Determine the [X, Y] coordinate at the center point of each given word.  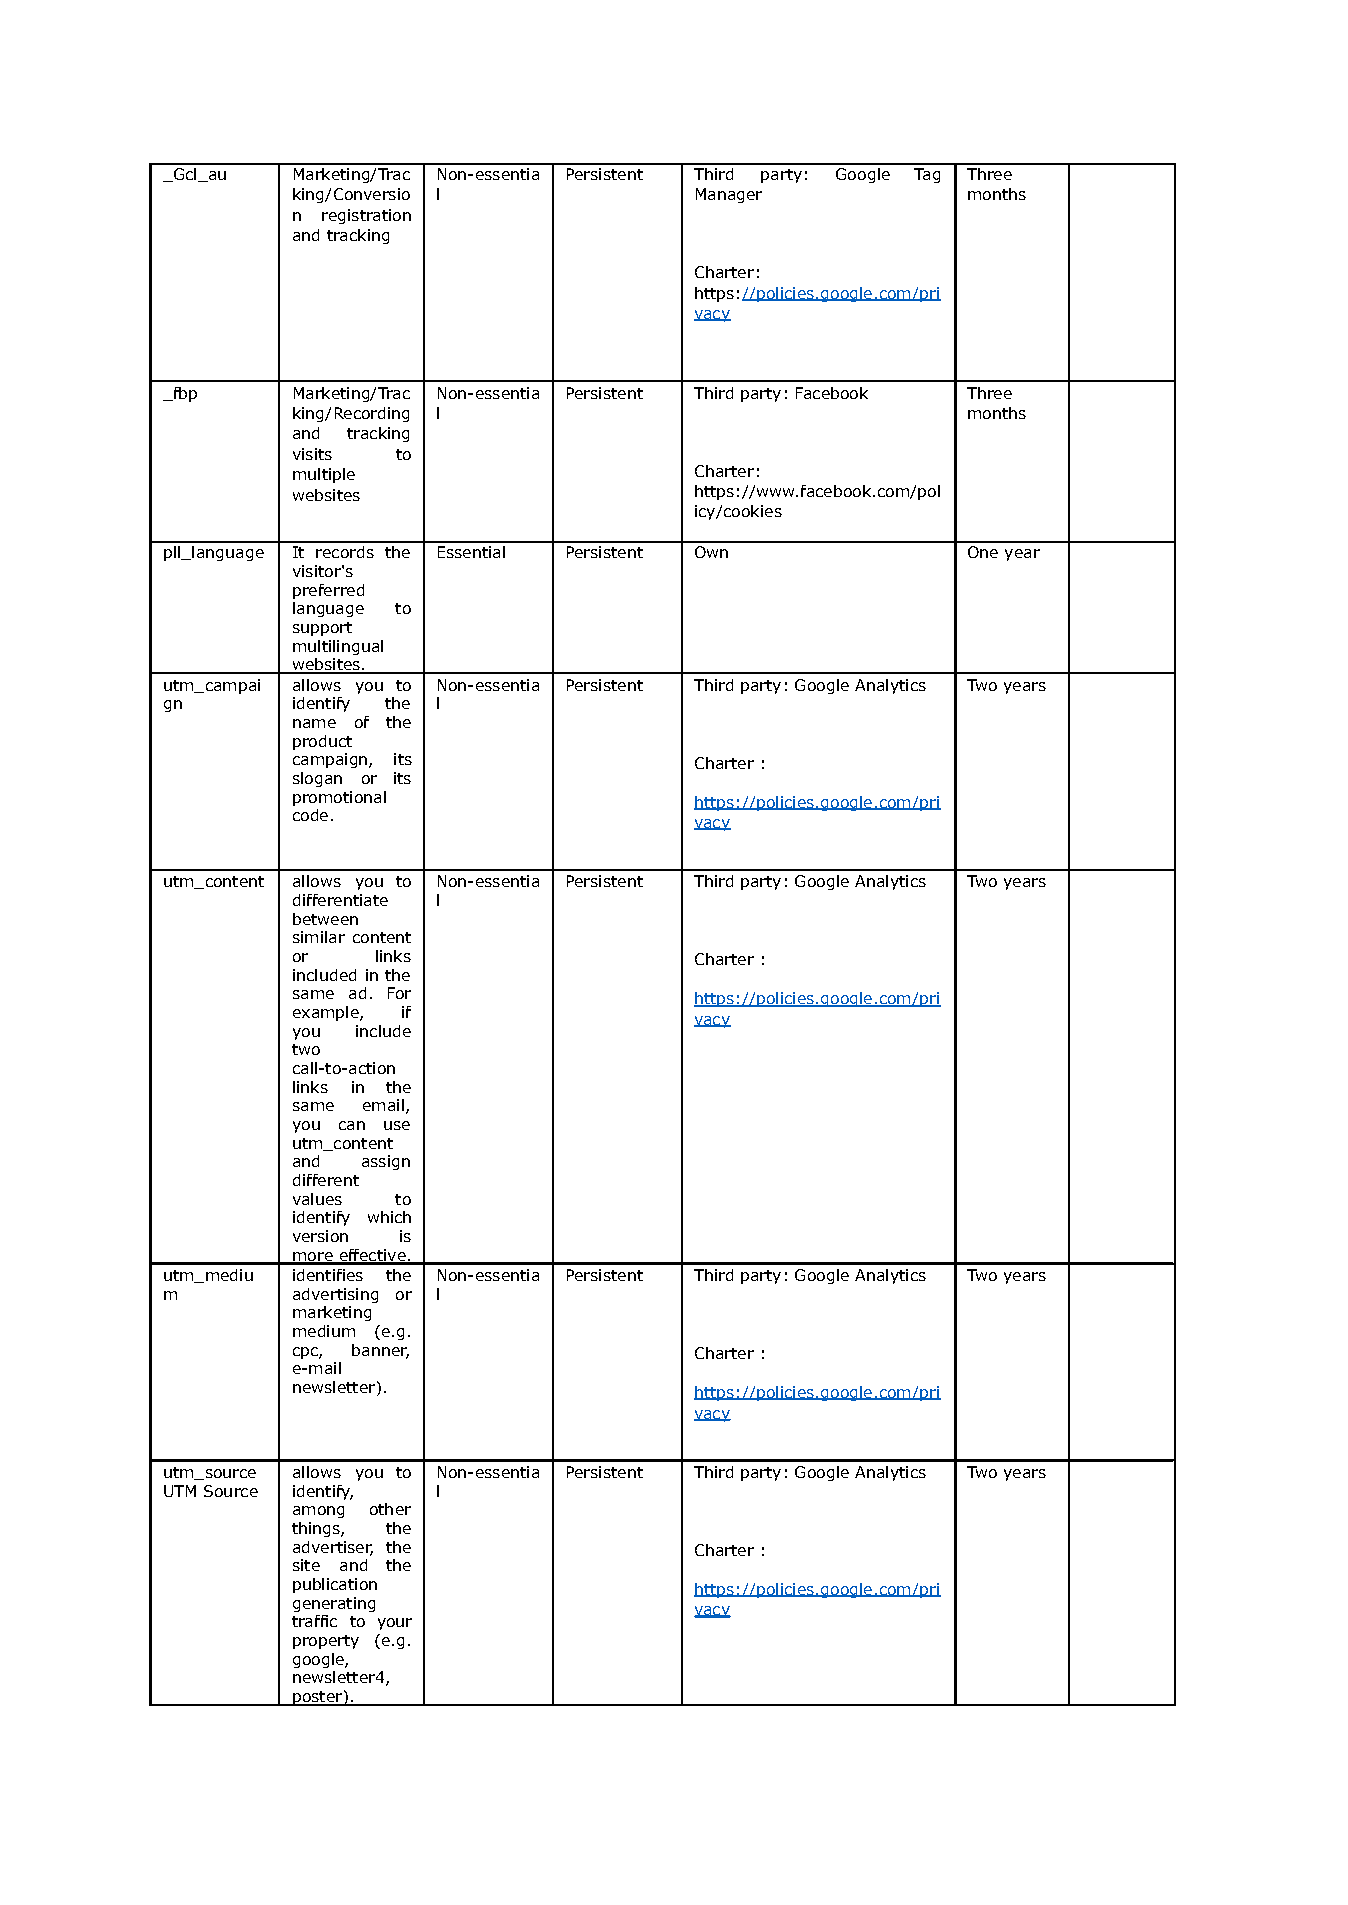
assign [386, 1162]
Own [711, 552]
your [395, 1624]
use [397, 1125]
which [389, 1217]
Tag [927, 175]
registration [366, 216]
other [390, 1509]
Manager [729, 195]
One [983, 552]
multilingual [338, 647]
